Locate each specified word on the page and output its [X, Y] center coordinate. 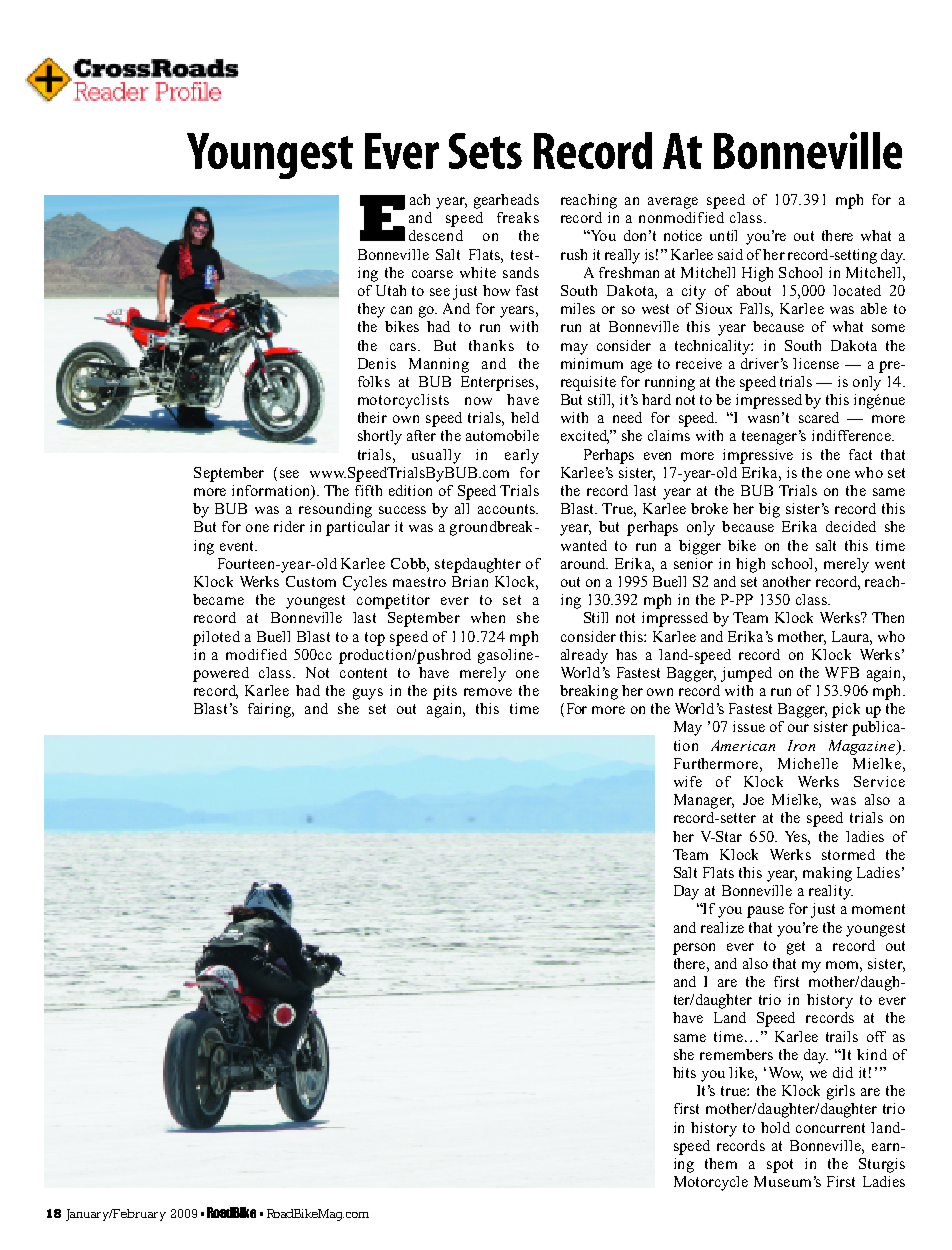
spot [780, 1166]
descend [436, 235]
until [723, 235]
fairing [271, 710]
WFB [842, 672]
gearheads [506, 201]
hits [684, 1072]
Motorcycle [711, 1183]
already [584, 656]
